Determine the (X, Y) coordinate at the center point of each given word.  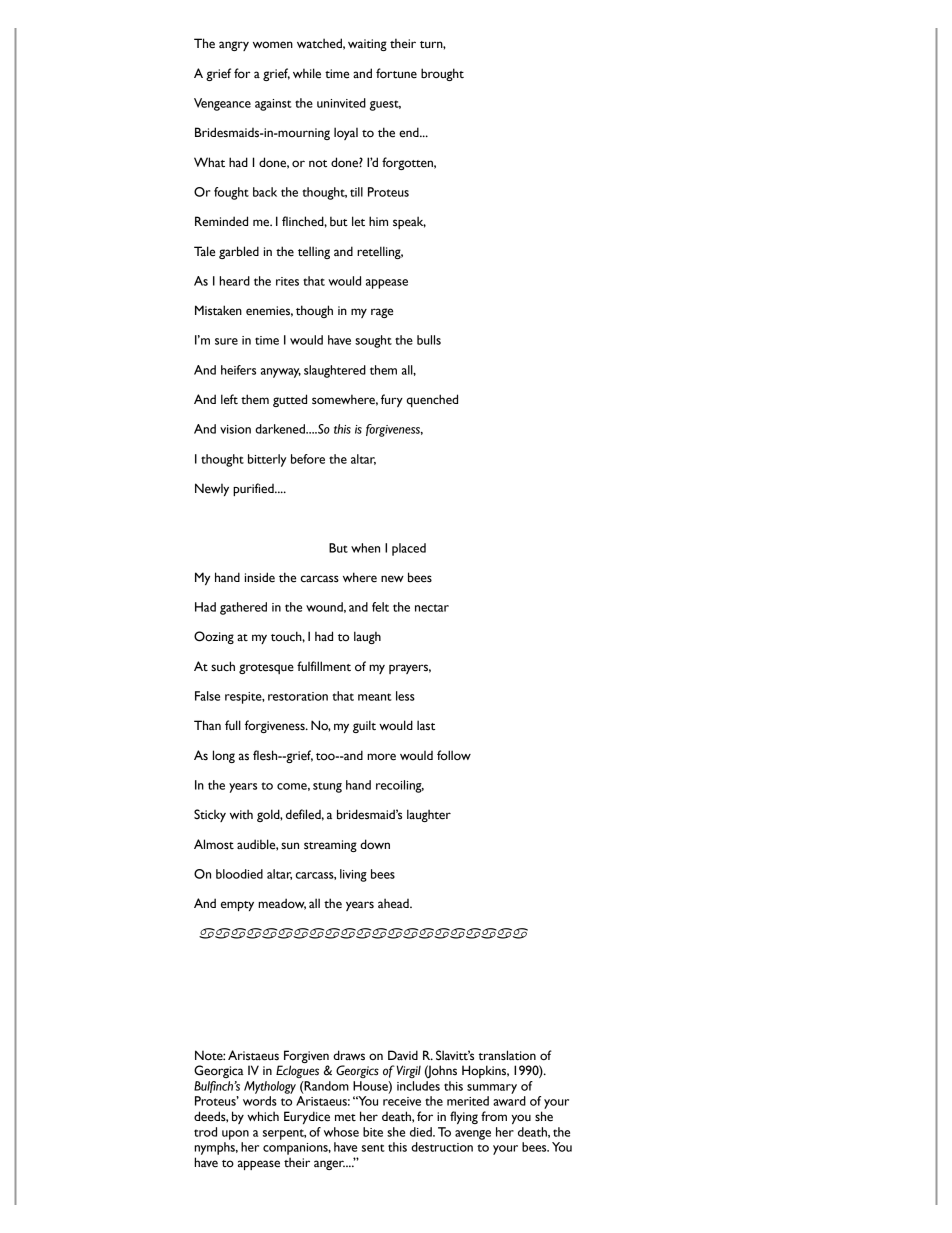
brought (442, 74)
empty (237, 906)
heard (234, 281)
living (353, 875)
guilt (364, 726)
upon (235, 1135)
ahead (394, 903)
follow (454, 755)
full (233, 725)
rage (382, 313)
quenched (432, 400)
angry (234, 46)
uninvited (341, 103)
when (365, 548)
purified (254, 489)
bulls (429, 340)
